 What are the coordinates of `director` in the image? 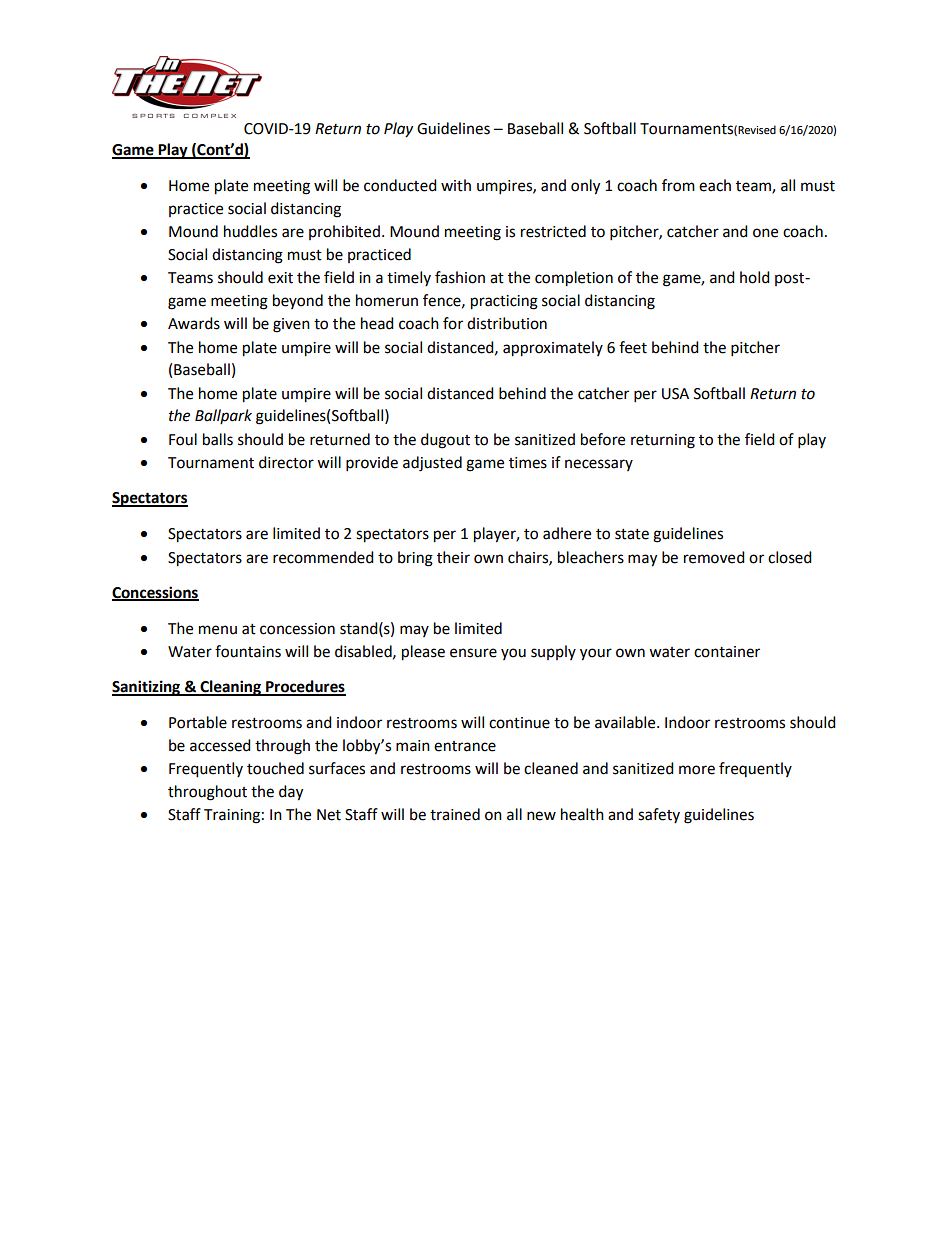 It's located at (286, 462).
